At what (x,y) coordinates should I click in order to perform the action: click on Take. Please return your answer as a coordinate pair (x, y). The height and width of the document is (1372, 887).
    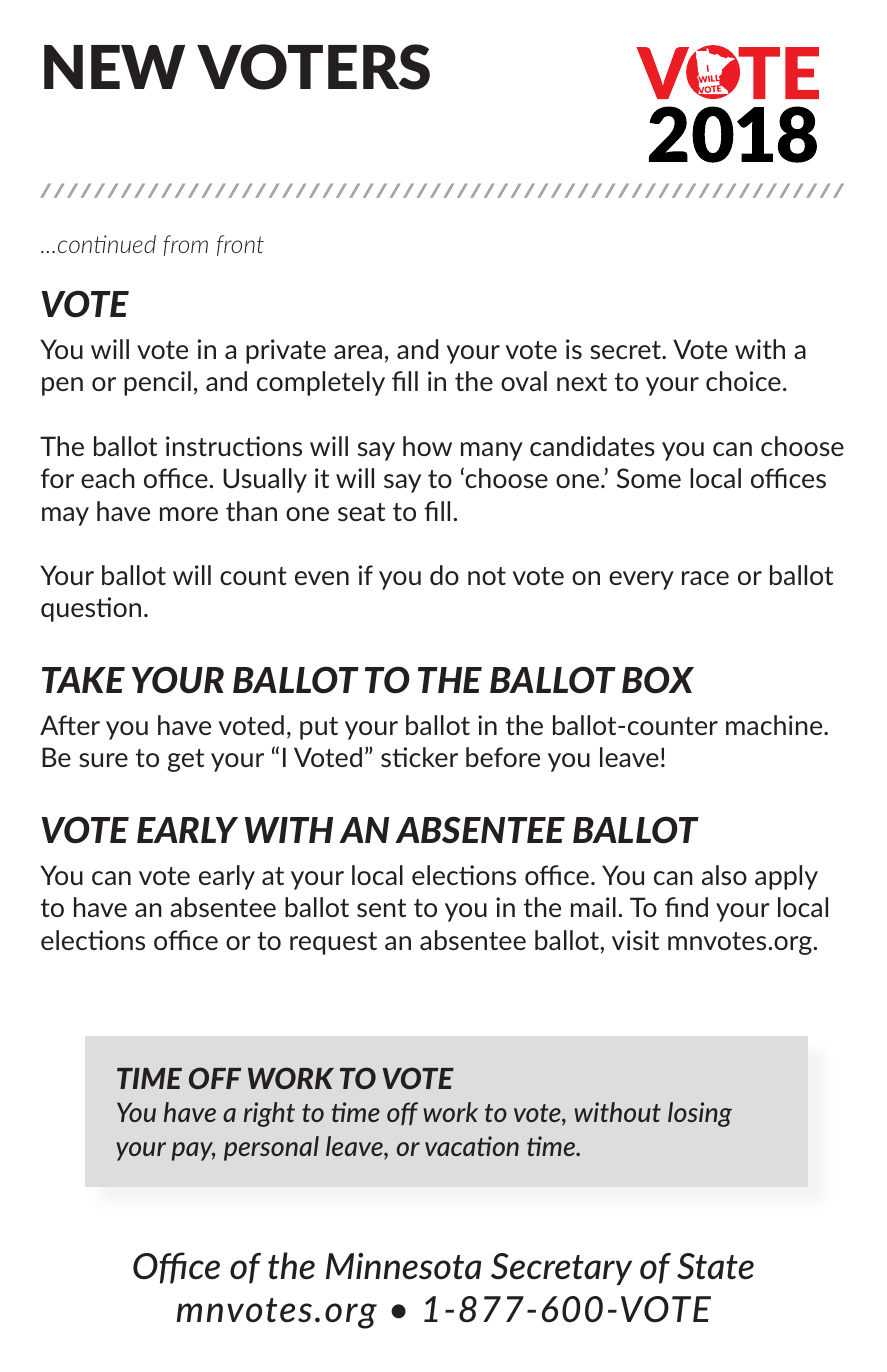
    Looking at the image, I should click on (83, 680).
